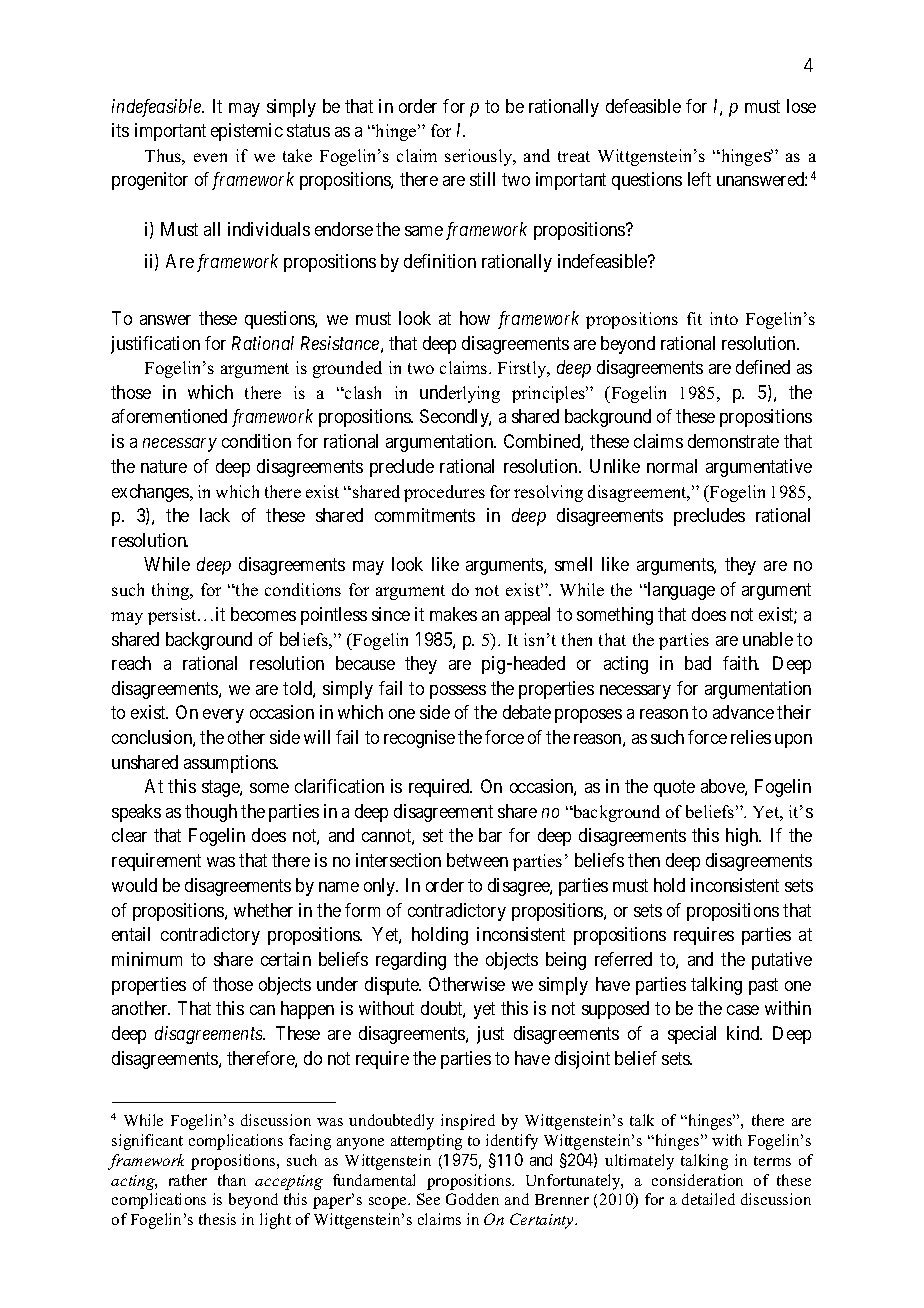  Describe the element at coordinates (223, 716) in the screenshot. I see `every` at that location.
